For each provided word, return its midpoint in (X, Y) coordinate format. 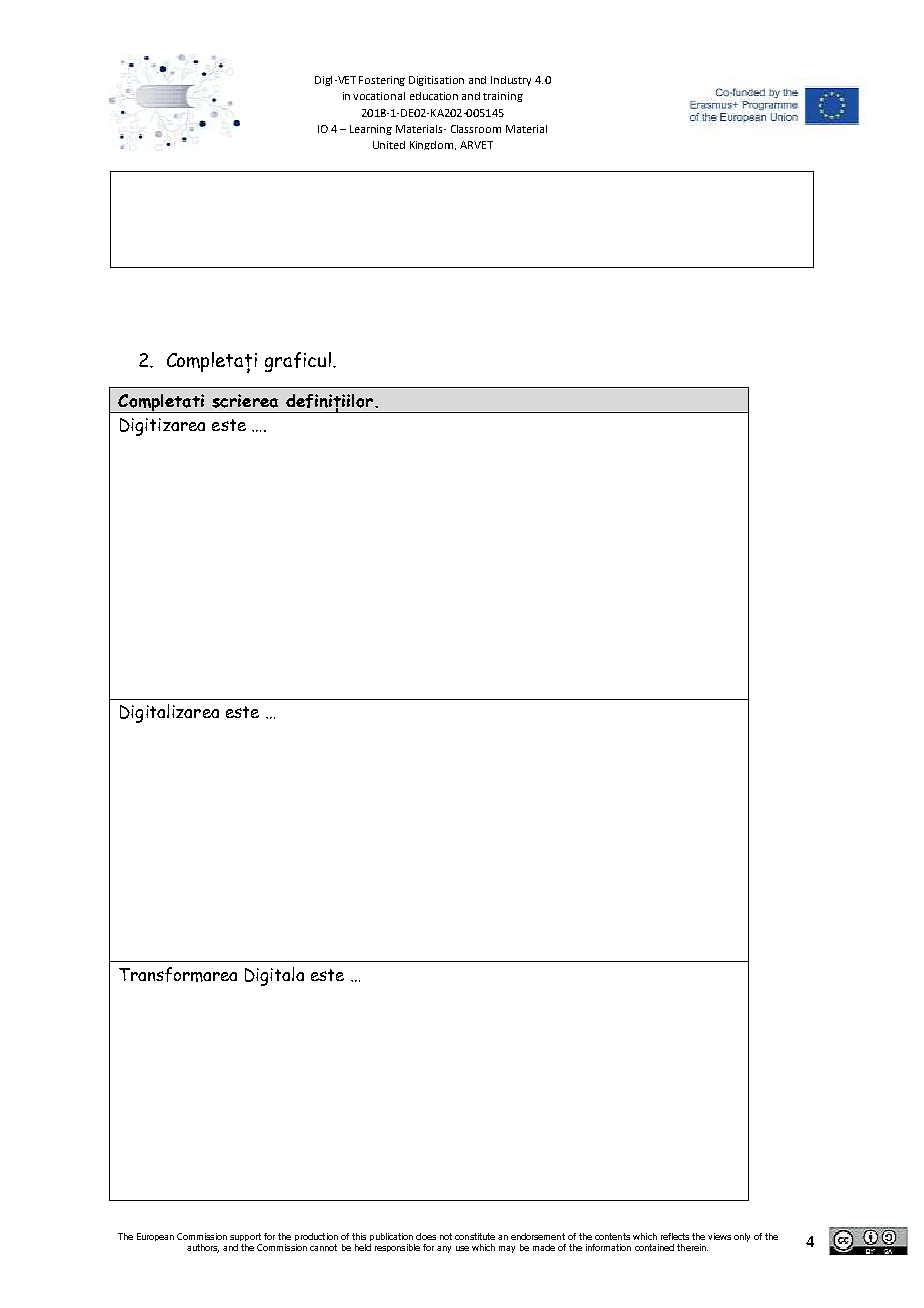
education (434, 96)
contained (654, 1247)
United (389, 145)
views (719, 1236)
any (444, 1249)
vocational (379, 96)
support (245, 1237)
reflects (675, 1236)
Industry (511, 81)
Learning (371, 130)
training (503, 97)
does (426, 1236)
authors (203, 1248)
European (155, 1237)
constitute (475, 1236)
